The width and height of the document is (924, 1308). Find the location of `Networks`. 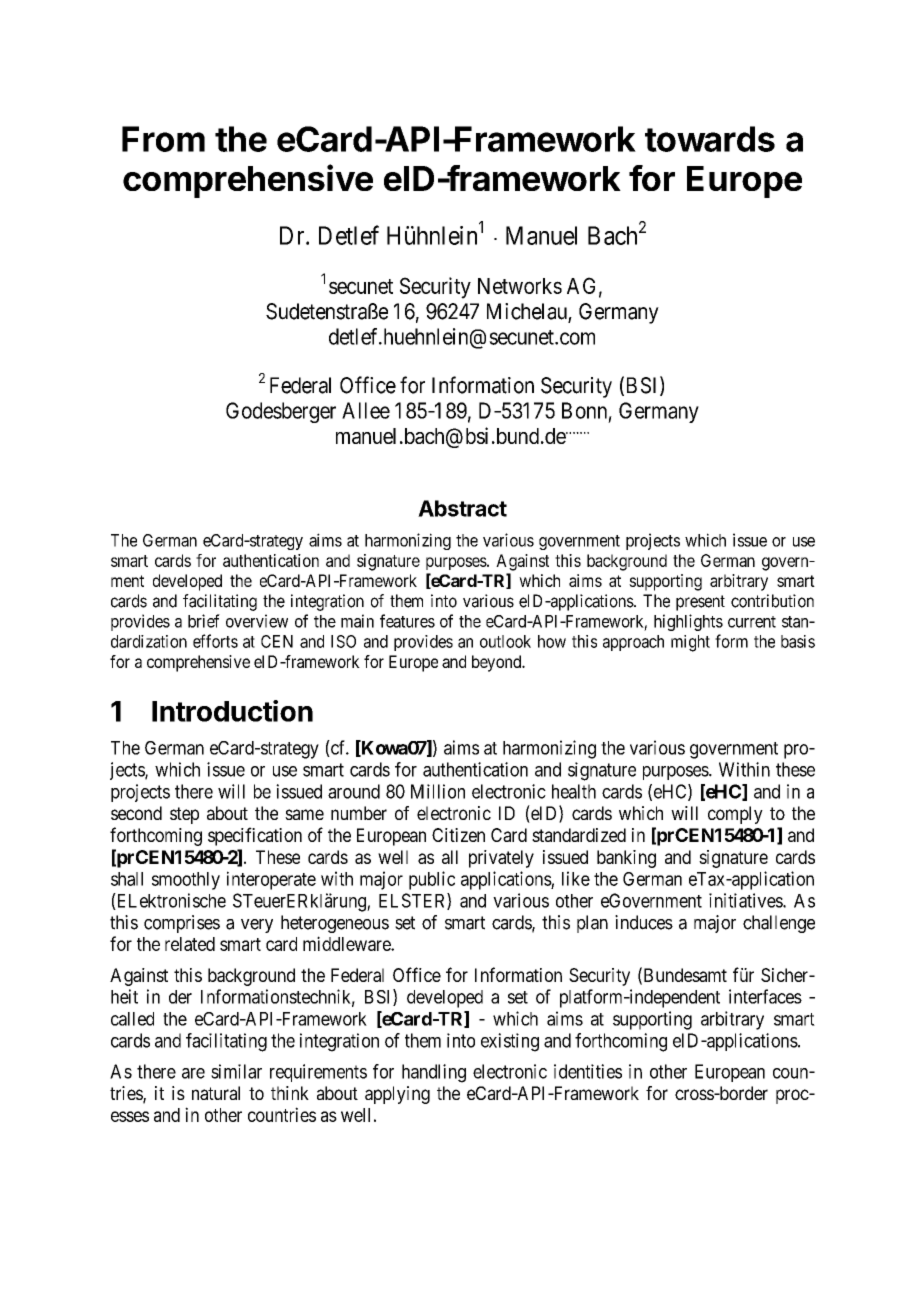

Networks is located at coordinates (520, 286).
